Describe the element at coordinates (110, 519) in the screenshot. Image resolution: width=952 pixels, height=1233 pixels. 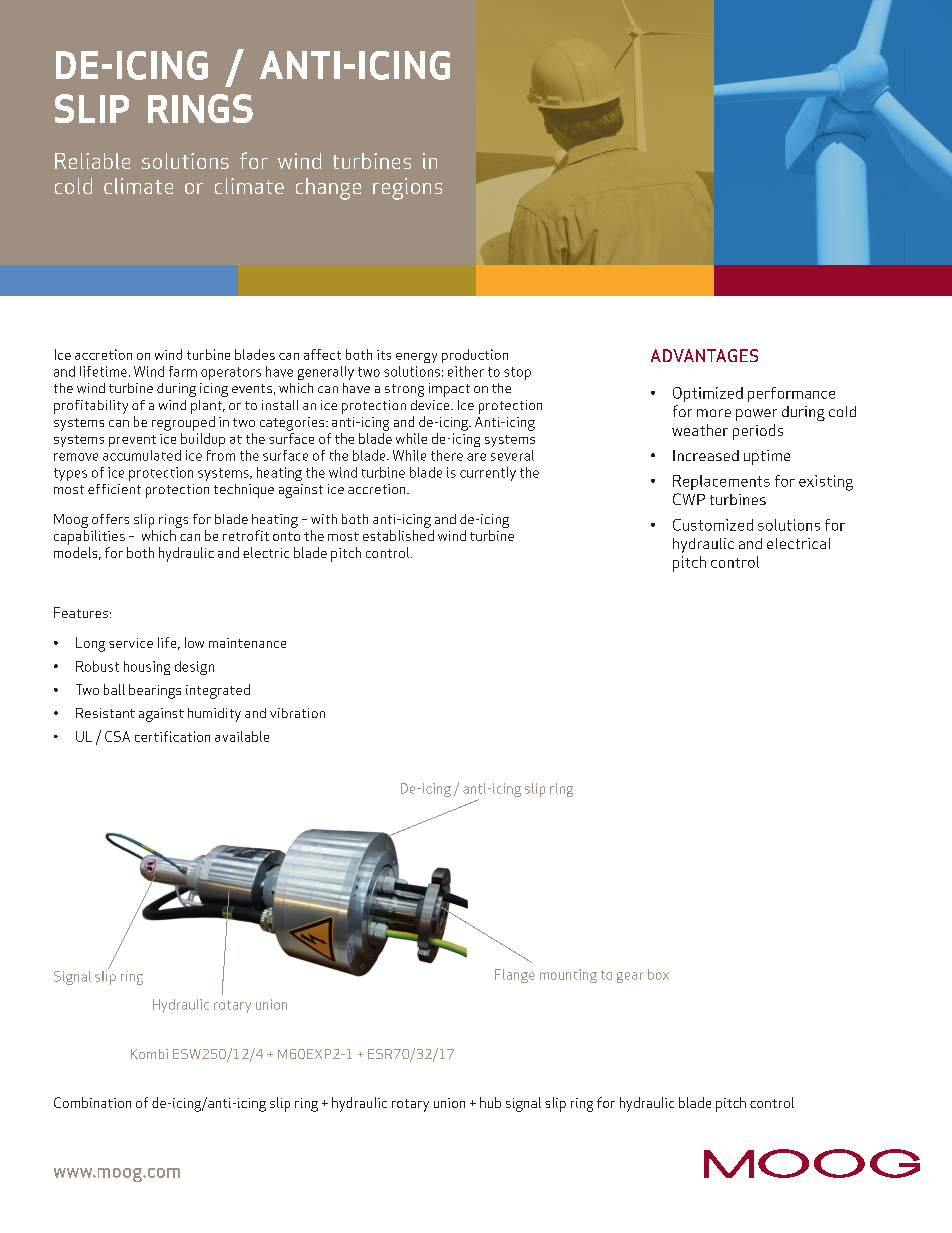
I see `offers` at that location.
